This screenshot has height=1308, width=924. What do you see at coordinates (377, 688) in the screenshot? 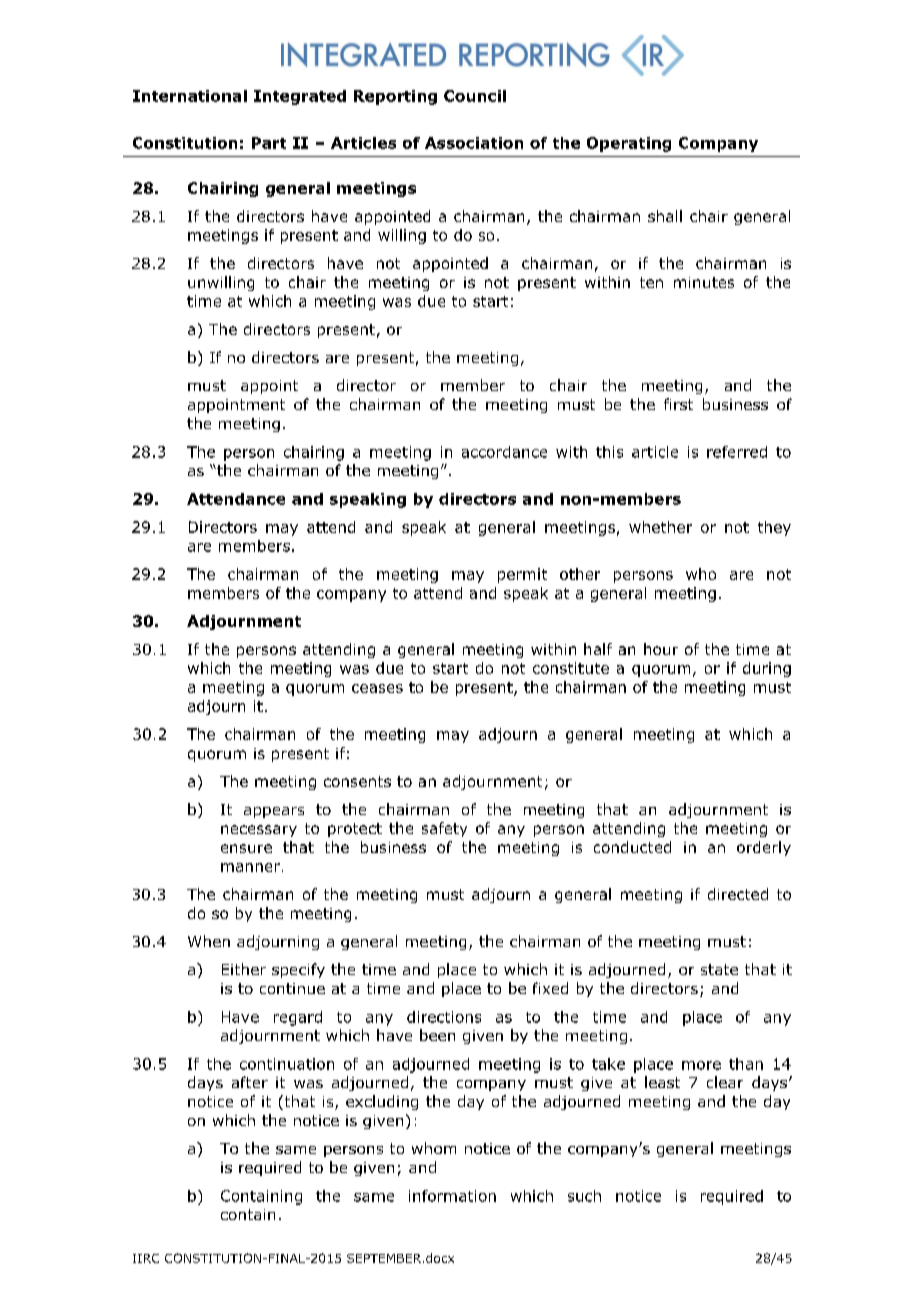
I see `ceases` at bounding box center [377, 688].
